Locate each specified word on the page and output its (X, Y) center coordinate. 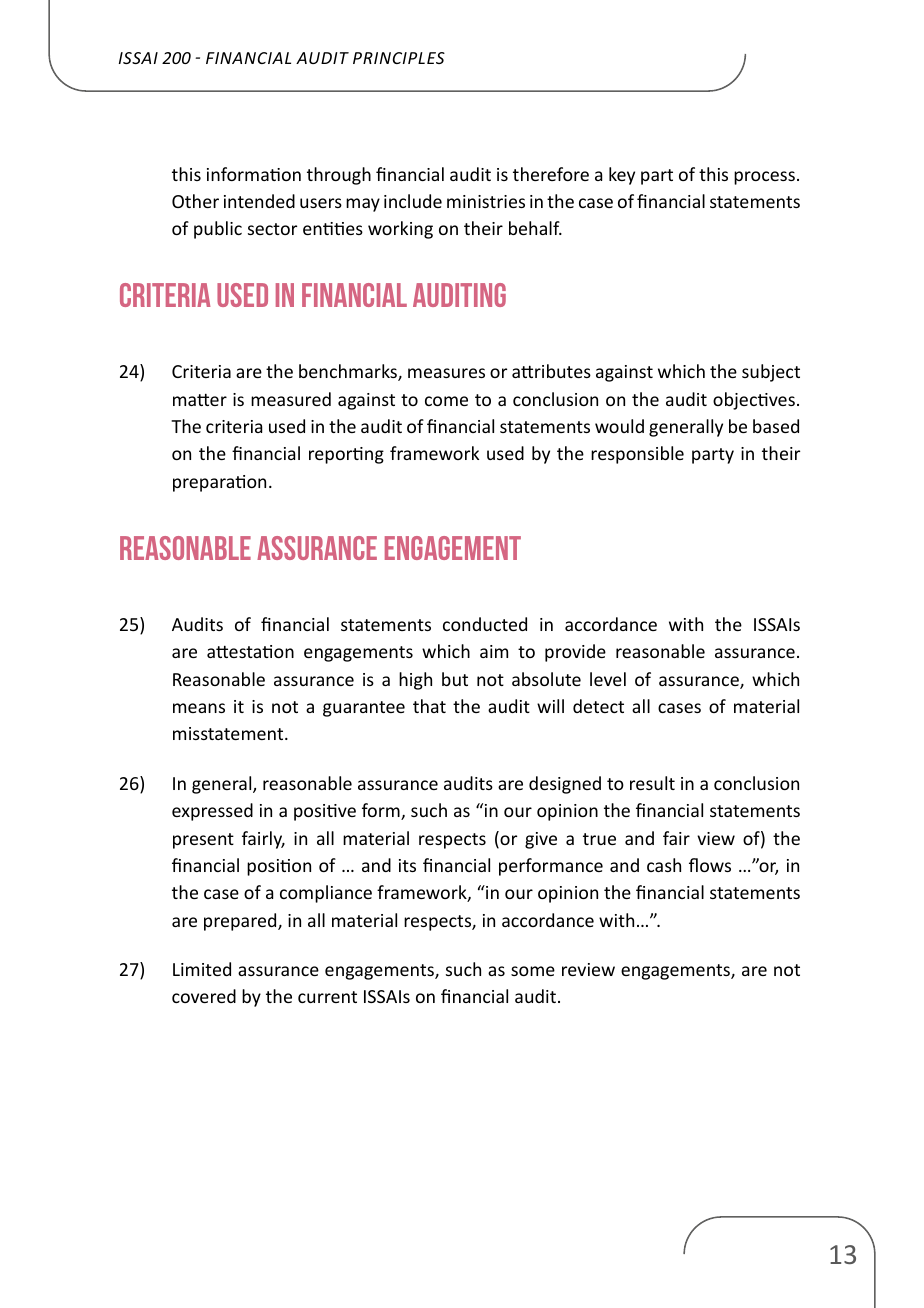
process (764, 178)
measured (291, 399)
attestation (250, 651)
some (533, 971)
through (339, 176)
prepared (241, 922)
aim (494, 651)
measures (446, 373)
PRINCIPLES (399, 58)
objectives (754, 401)
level (608, 679)
